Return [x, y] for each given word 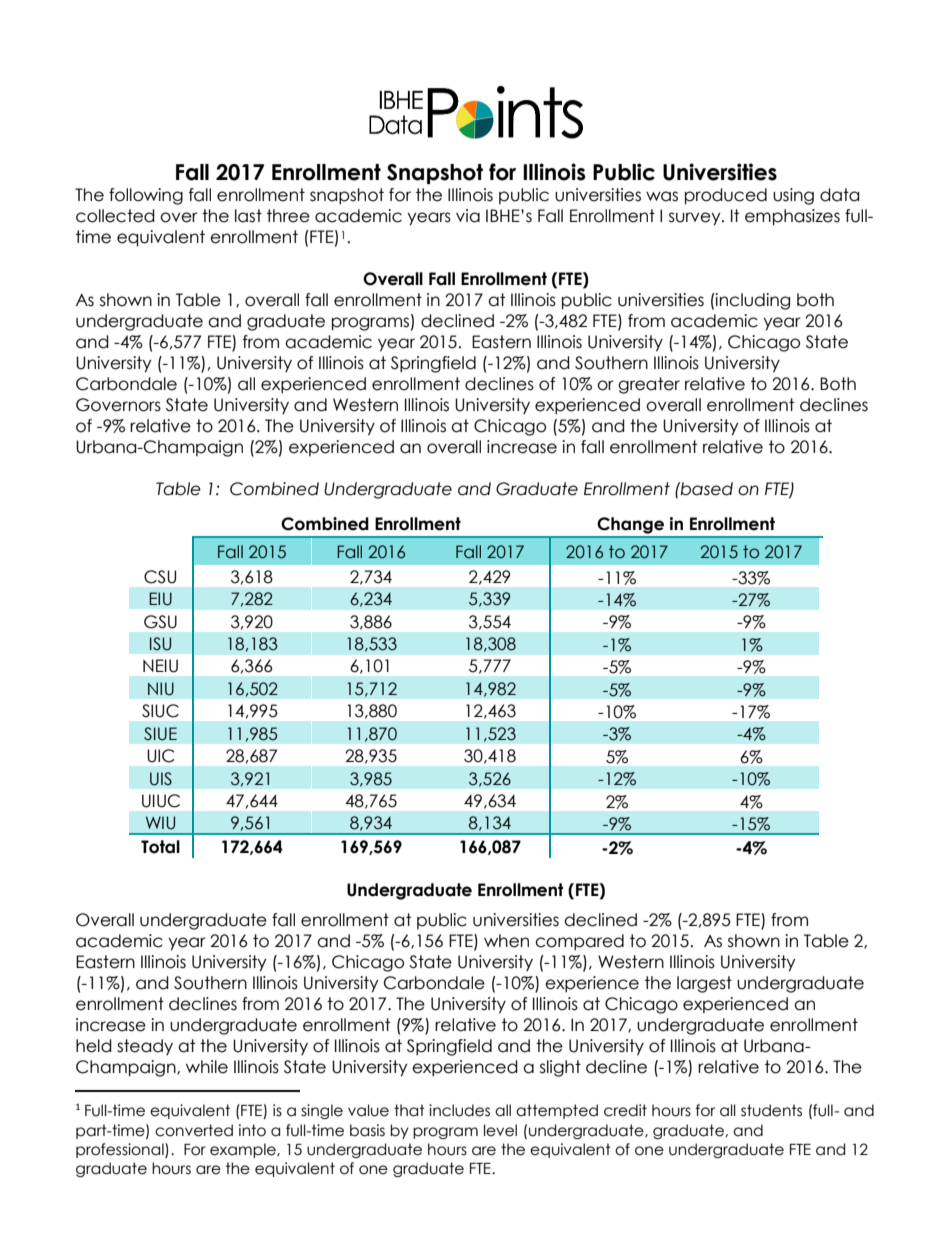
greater [649, 385]
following [146, 196]
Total [160, 847]
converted [194, 1130]
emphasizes [792, 217]
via [468, 216]
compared [579, 942]
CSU [160, 577]
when [506, 941]
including [752, 301]
